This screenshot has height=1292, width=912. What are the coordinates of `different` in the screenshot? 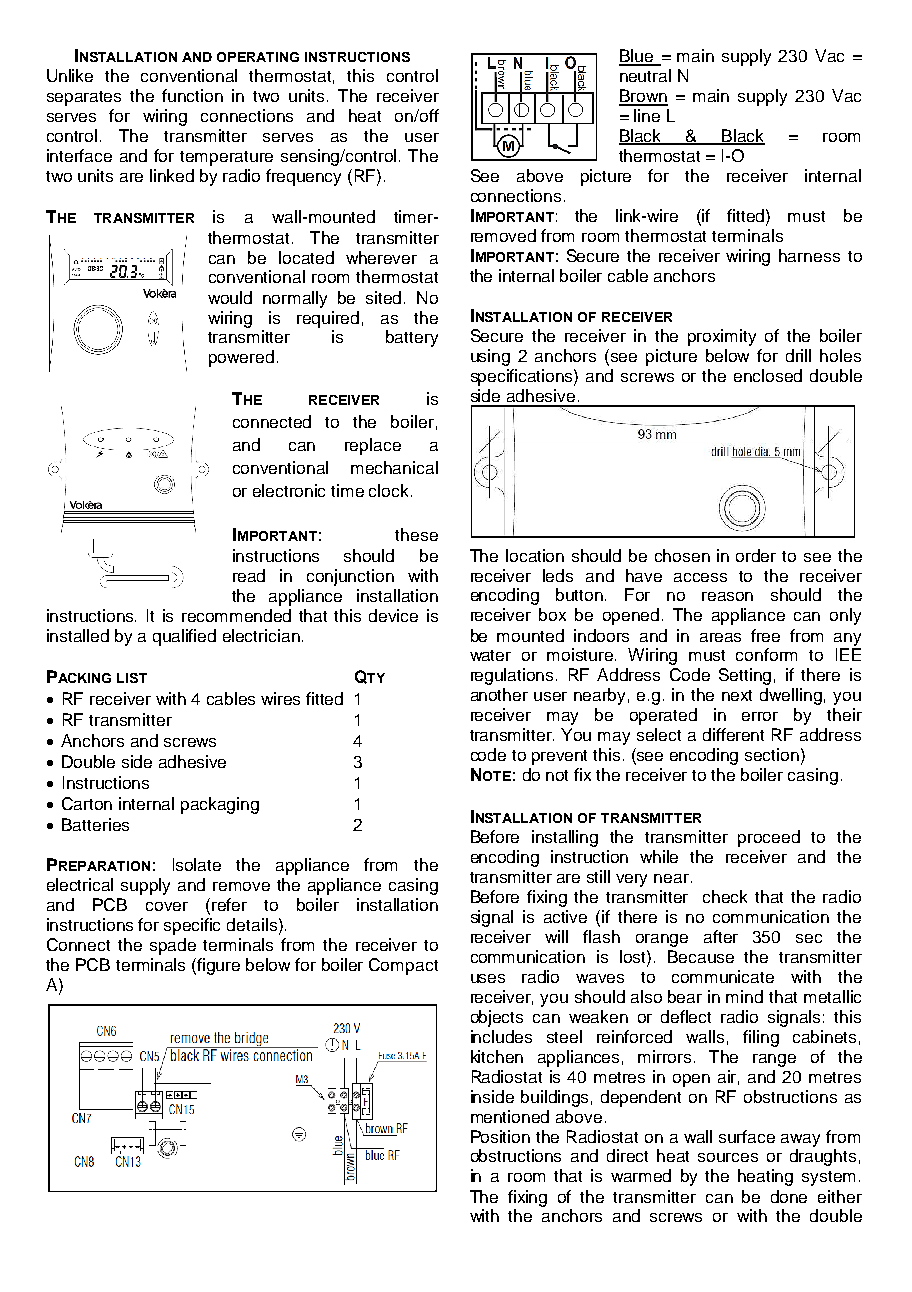 It's located at (733, 734).
